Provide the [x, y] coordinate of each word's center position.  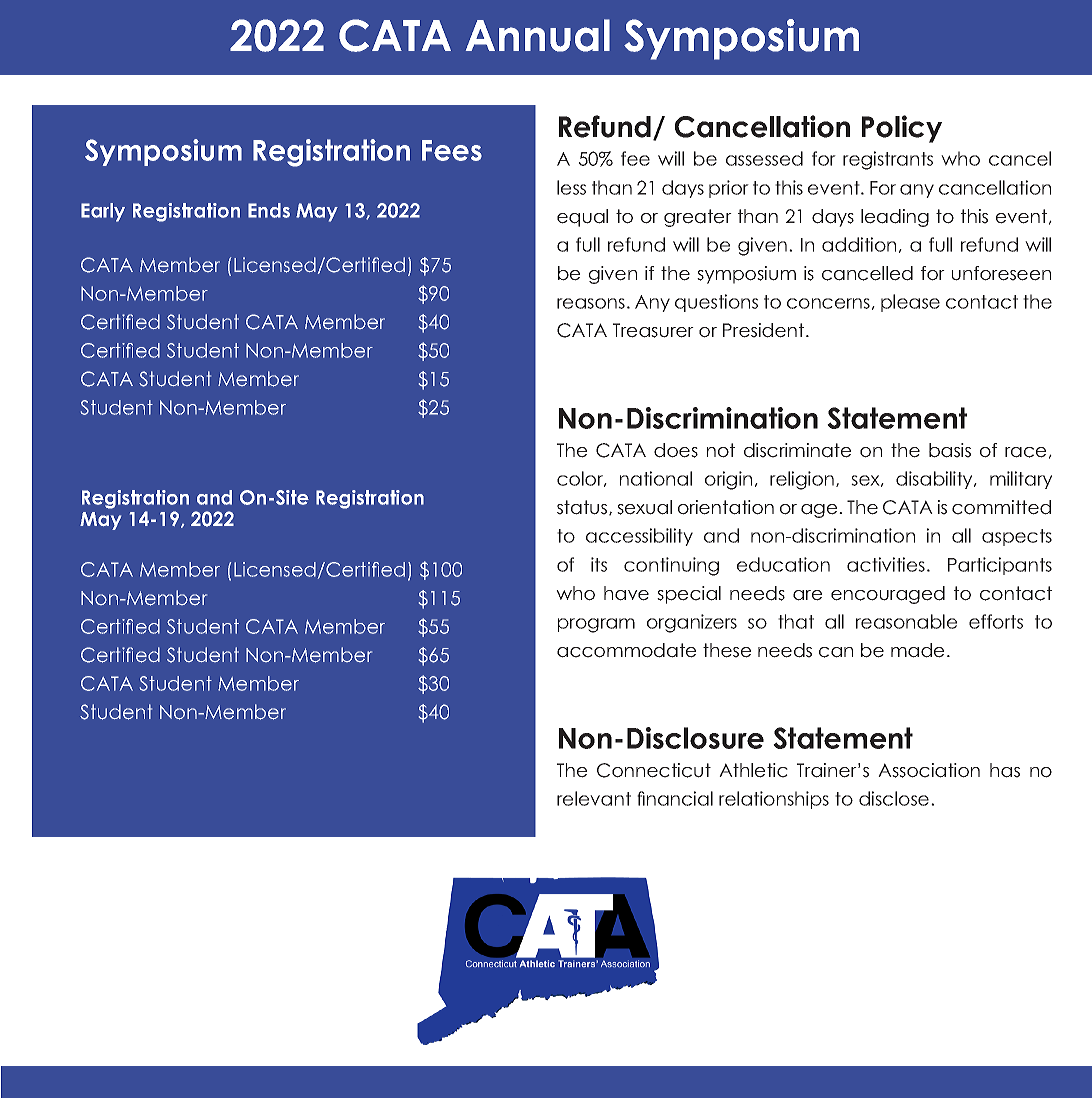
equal [582, 218]
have [626, 593]
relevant [594, 798]
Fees [452, 150]
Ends [269, 210]
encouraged [888, 595]
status [583, 508]
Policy [902, 129]
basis [950, 450]
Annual [538, 35]
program [596, 625]
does [676, 450]
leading [895, 218]
